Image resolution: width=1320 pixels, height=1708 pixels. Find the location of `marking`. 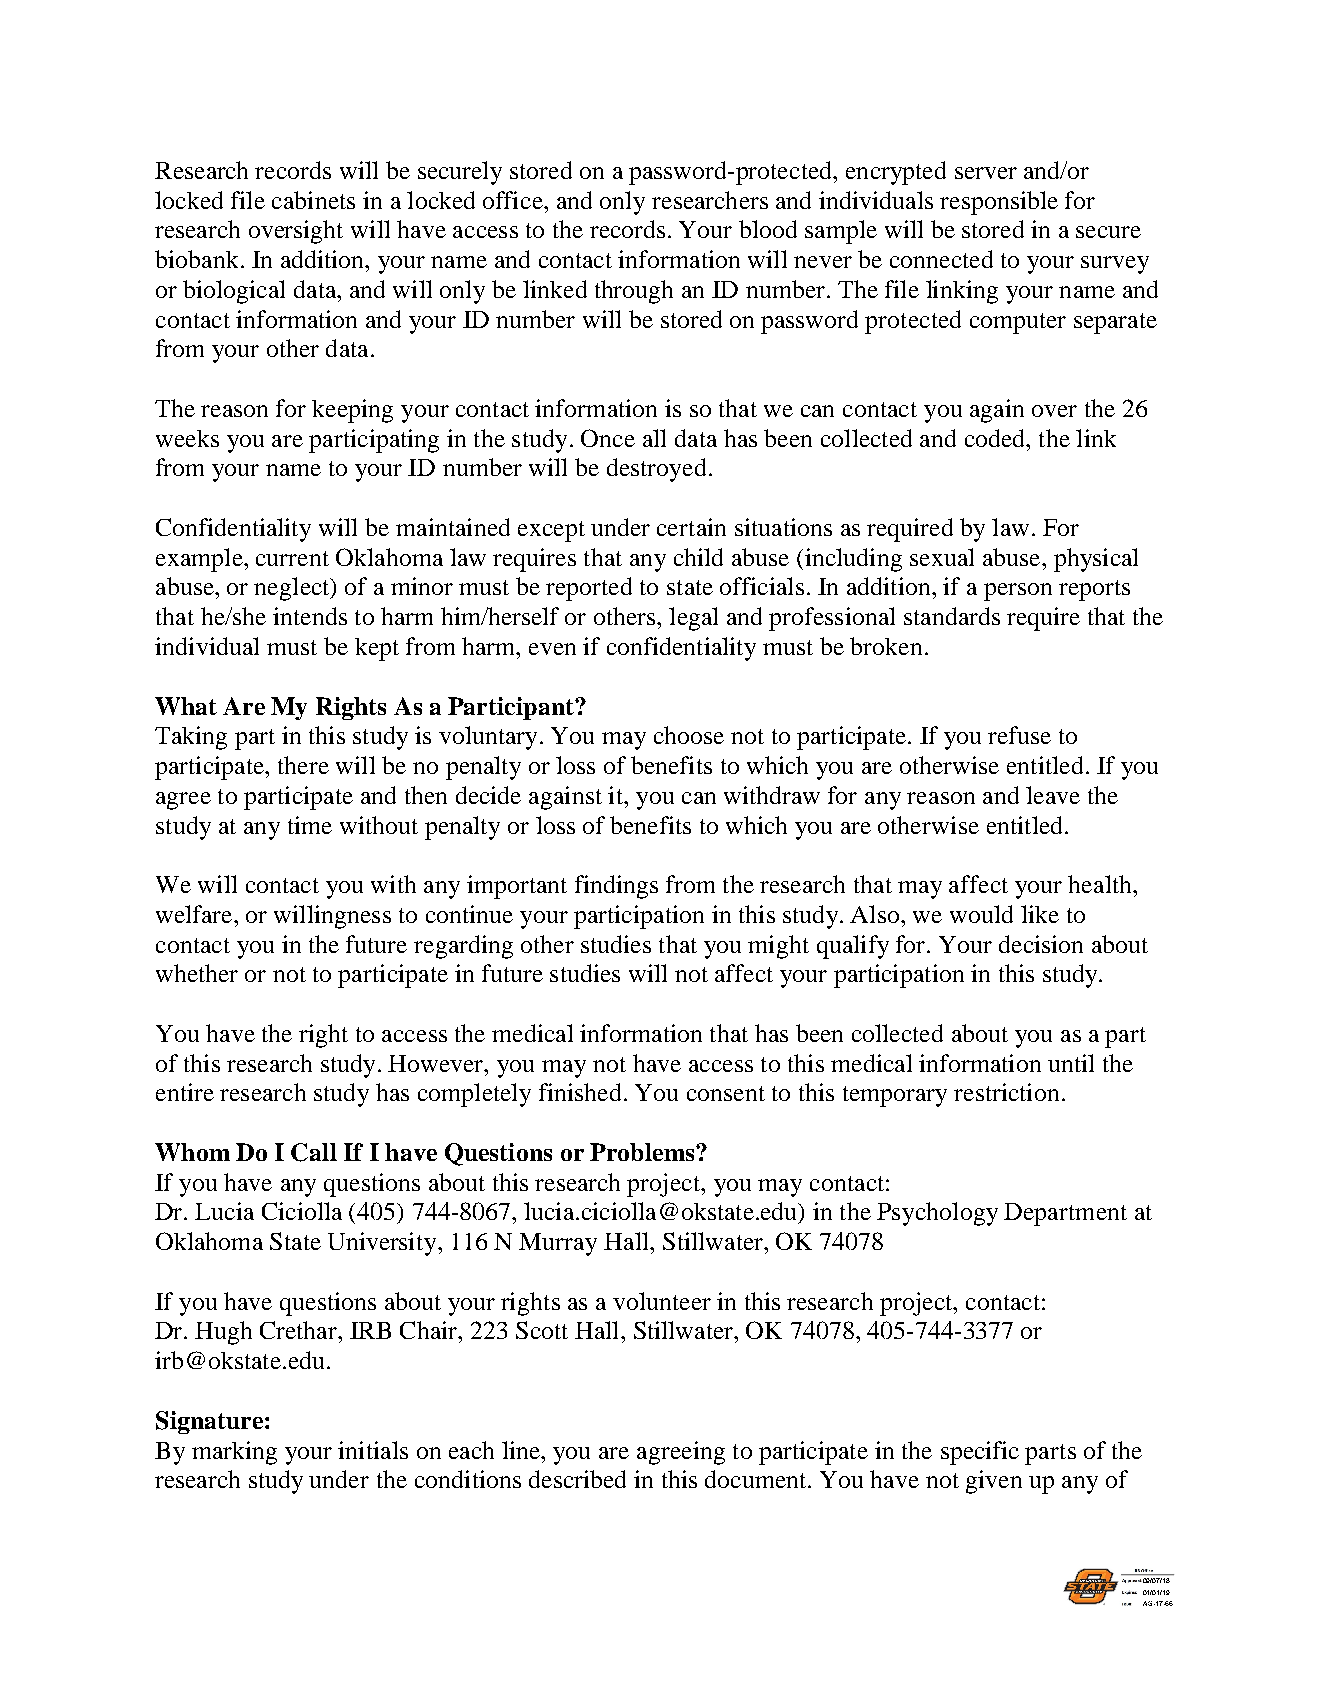

marking is located at coordinates (234, 1453).
